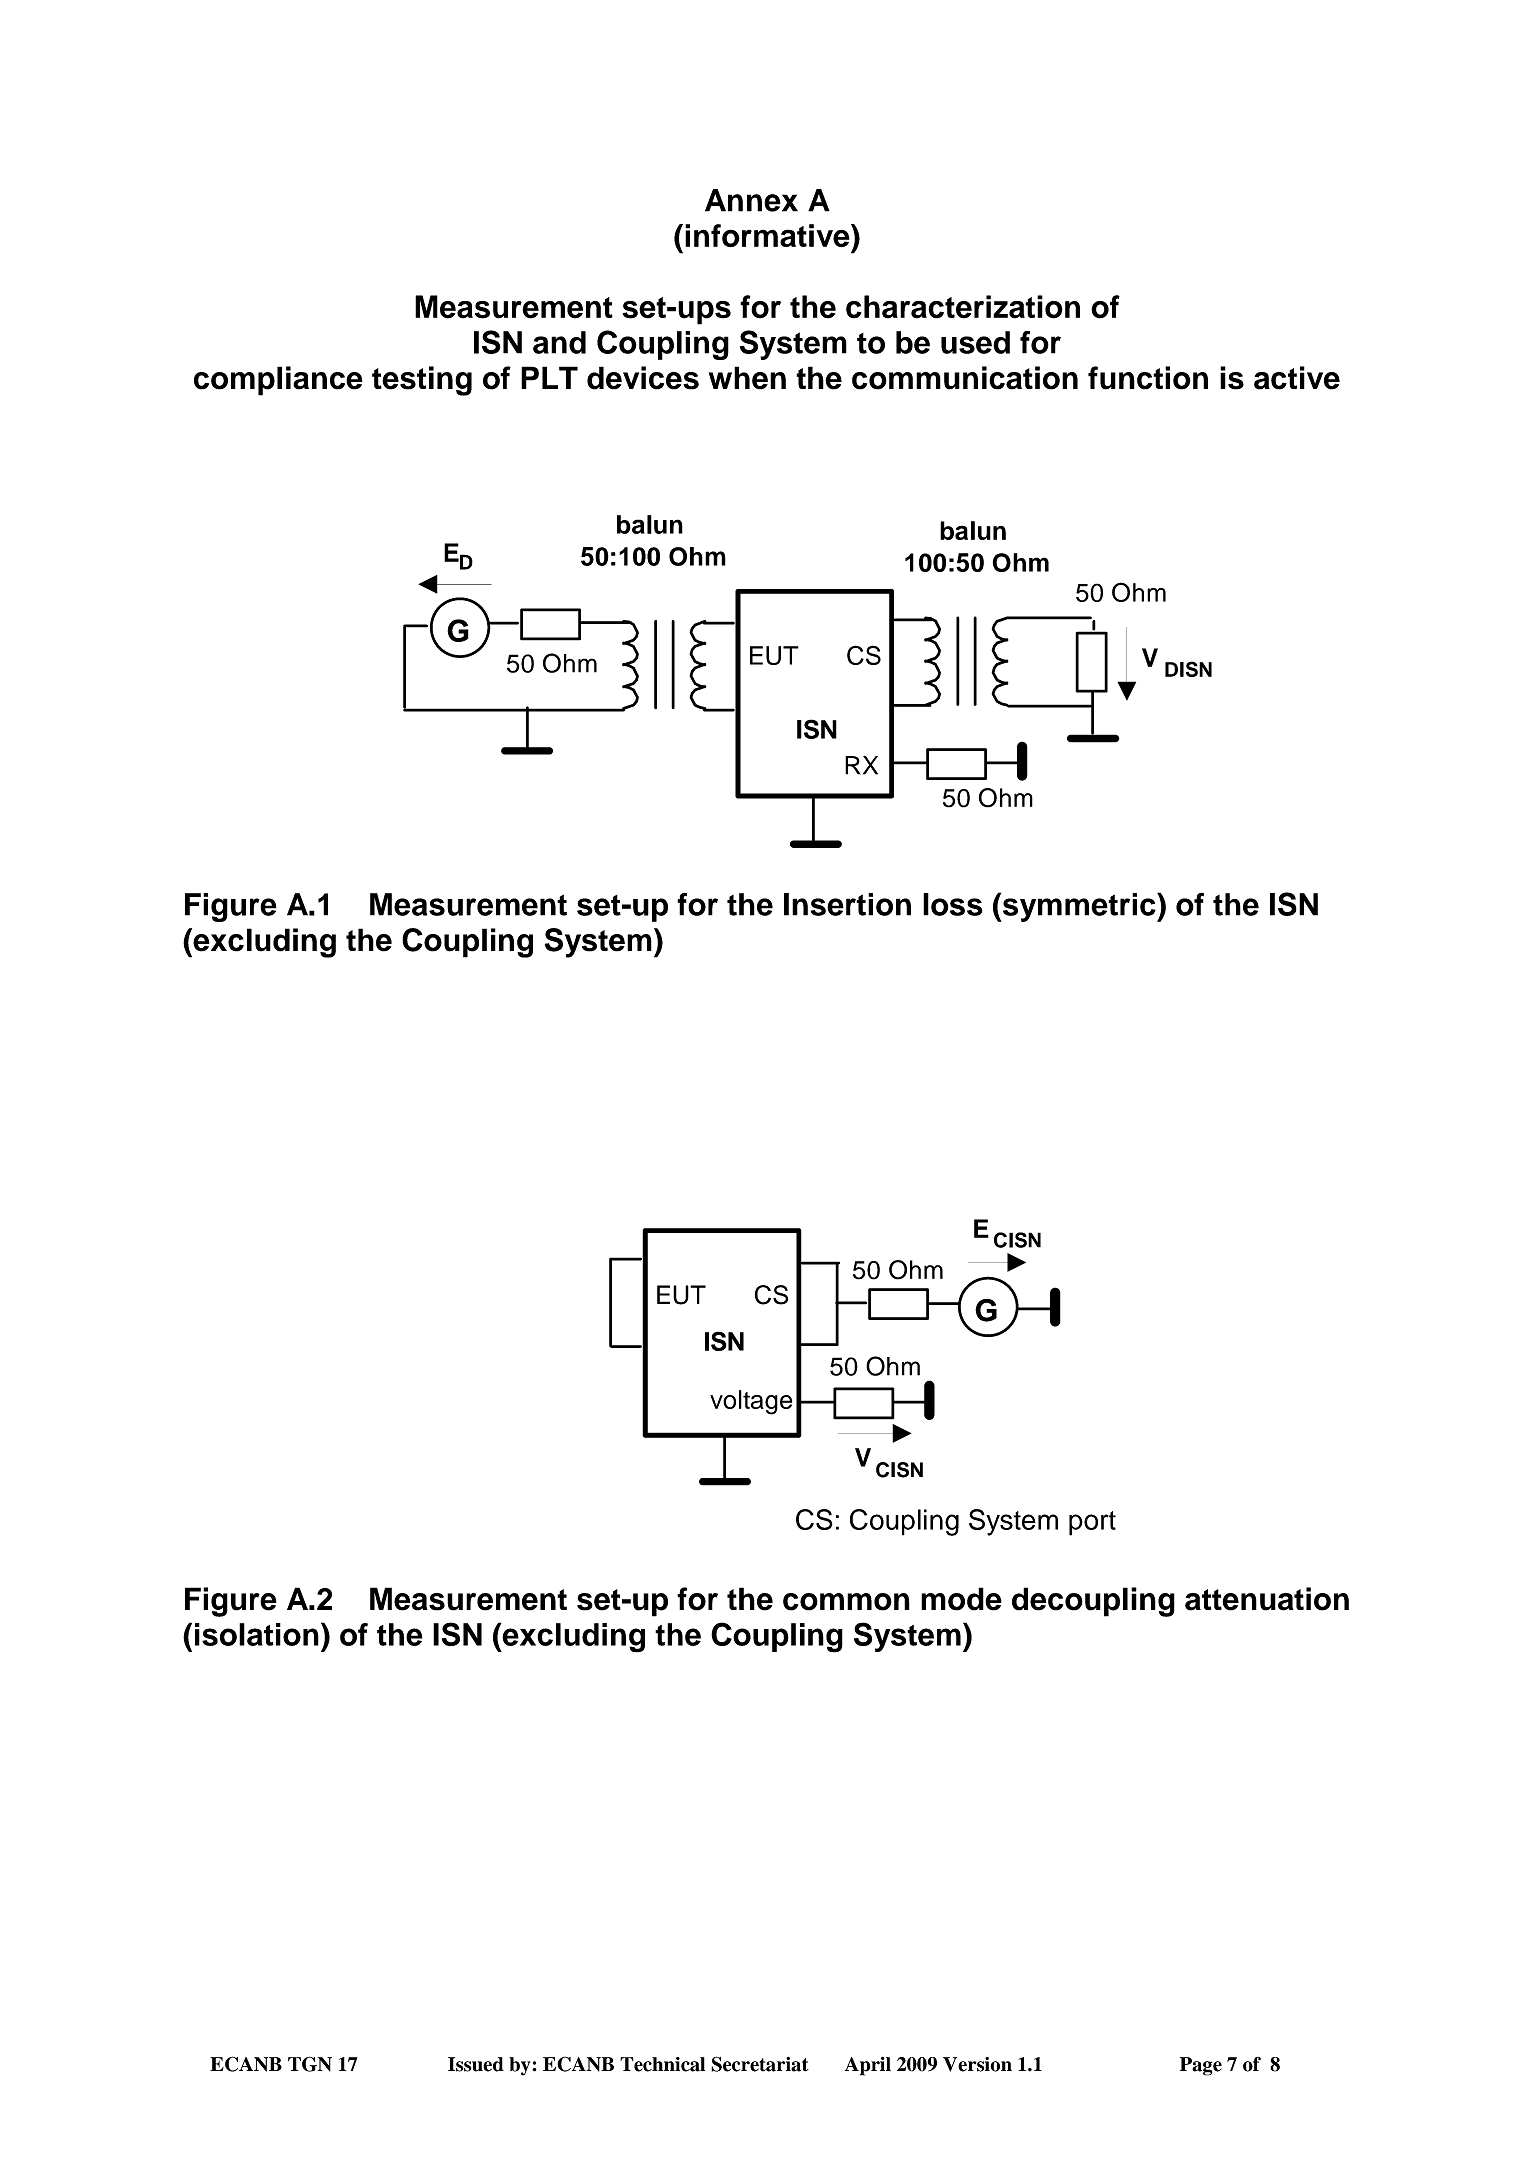 This document has height=2169, width=1533. Describe the element at coordinates (768, 235) in the document. I see `informative` at that location.
